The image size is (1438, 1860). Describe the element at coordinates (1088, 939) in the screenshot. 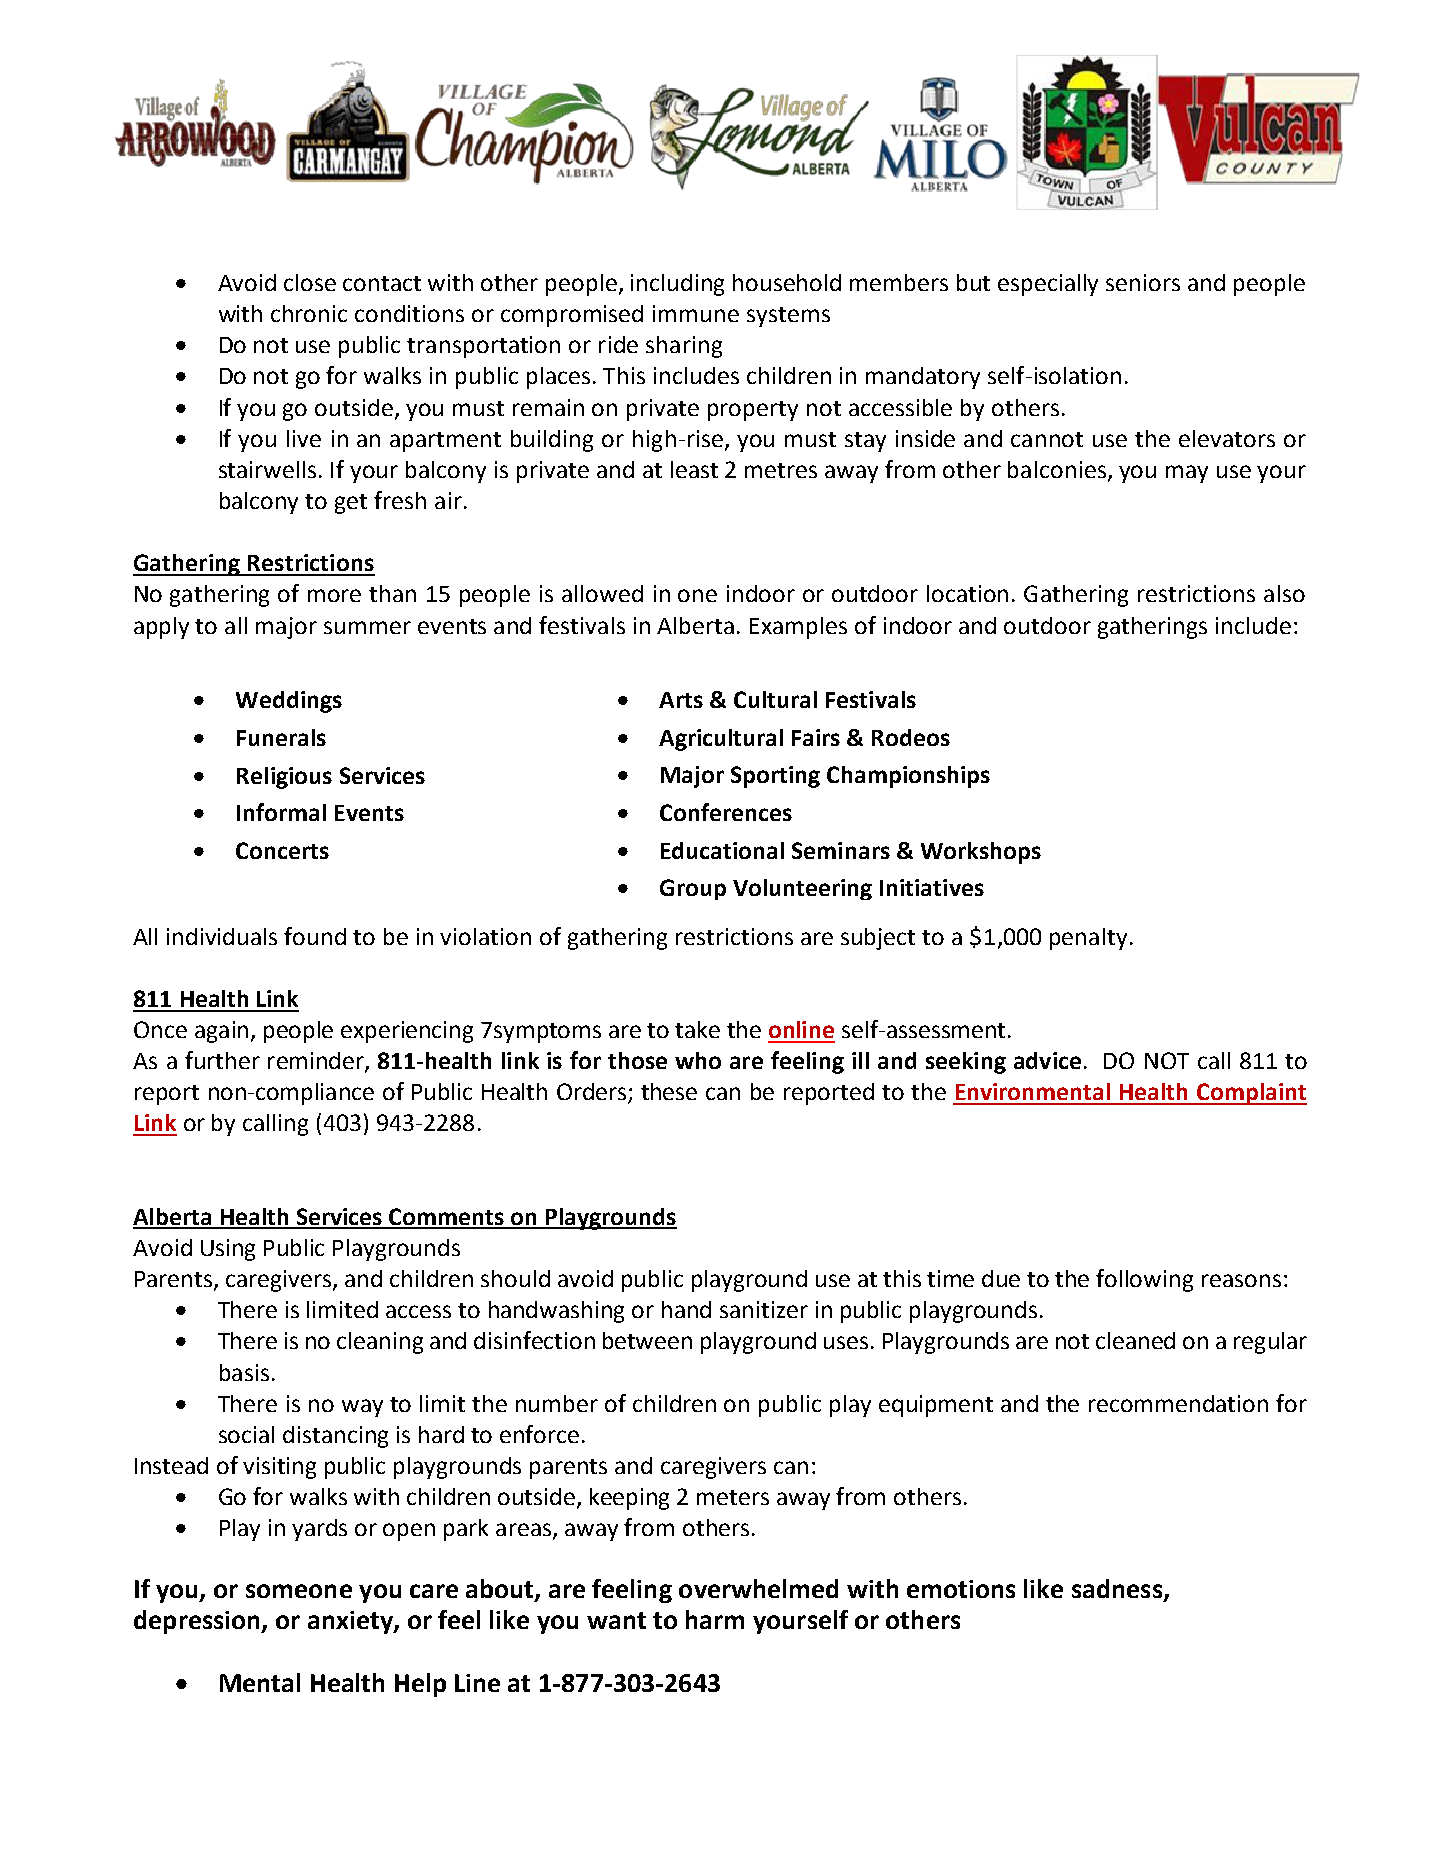

I see `penalty` at that location.
